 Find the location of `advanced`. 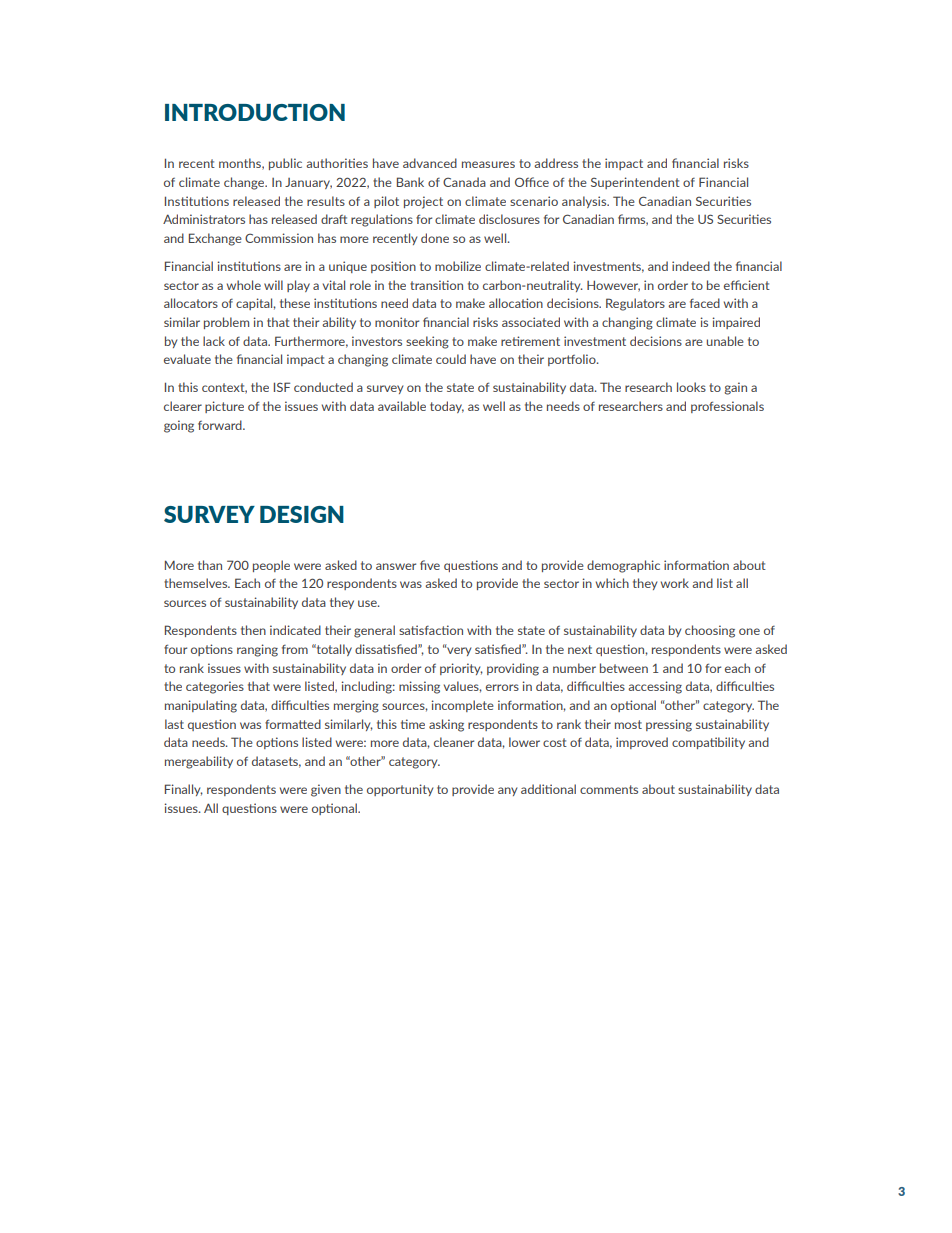

advanced is located at coordinates (430, 163).
